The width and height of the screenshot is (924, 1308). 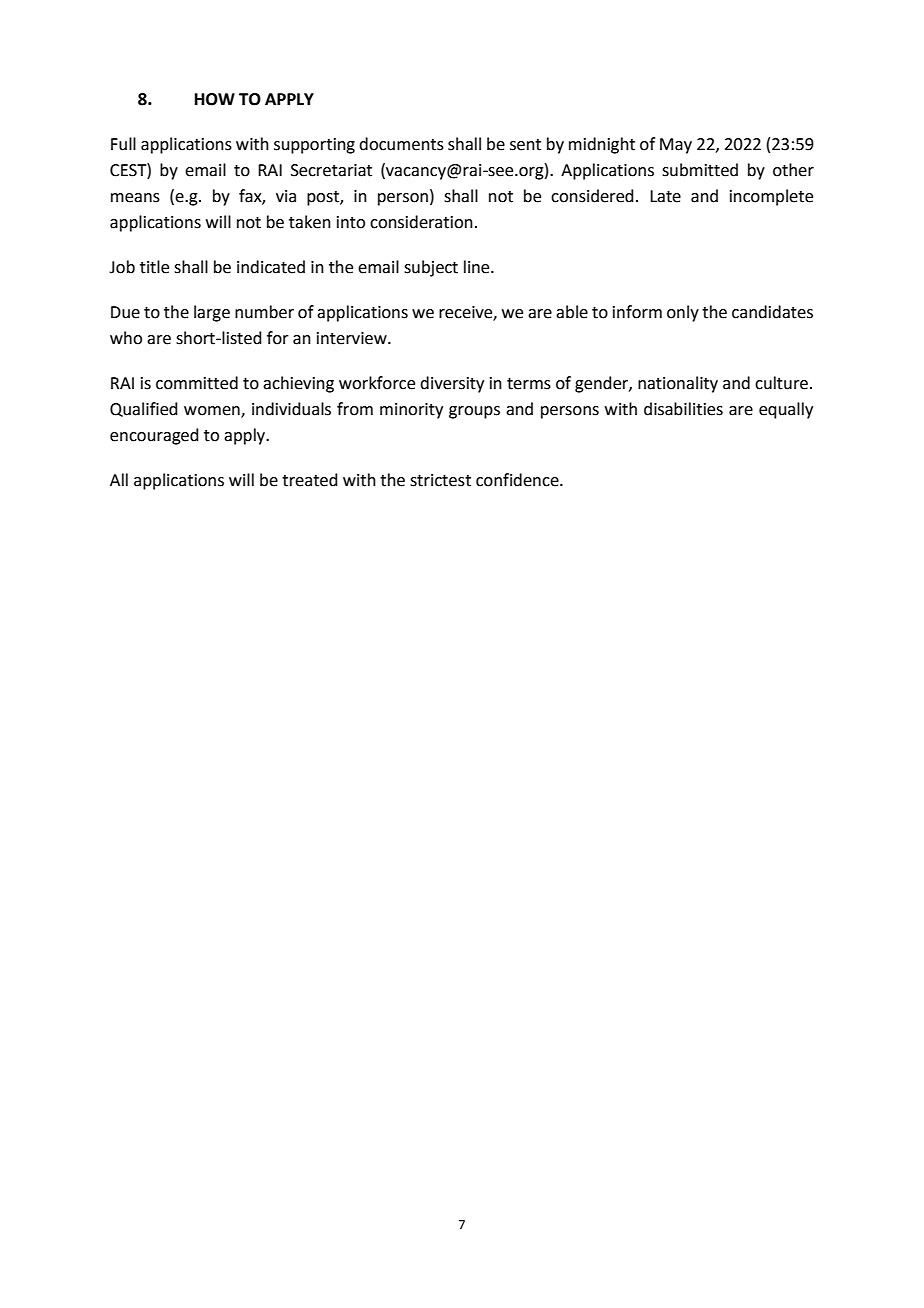 What do you see at coordinates (401, 144) in the screenshot?
I see `documents` at bounding box center [401, 144].
